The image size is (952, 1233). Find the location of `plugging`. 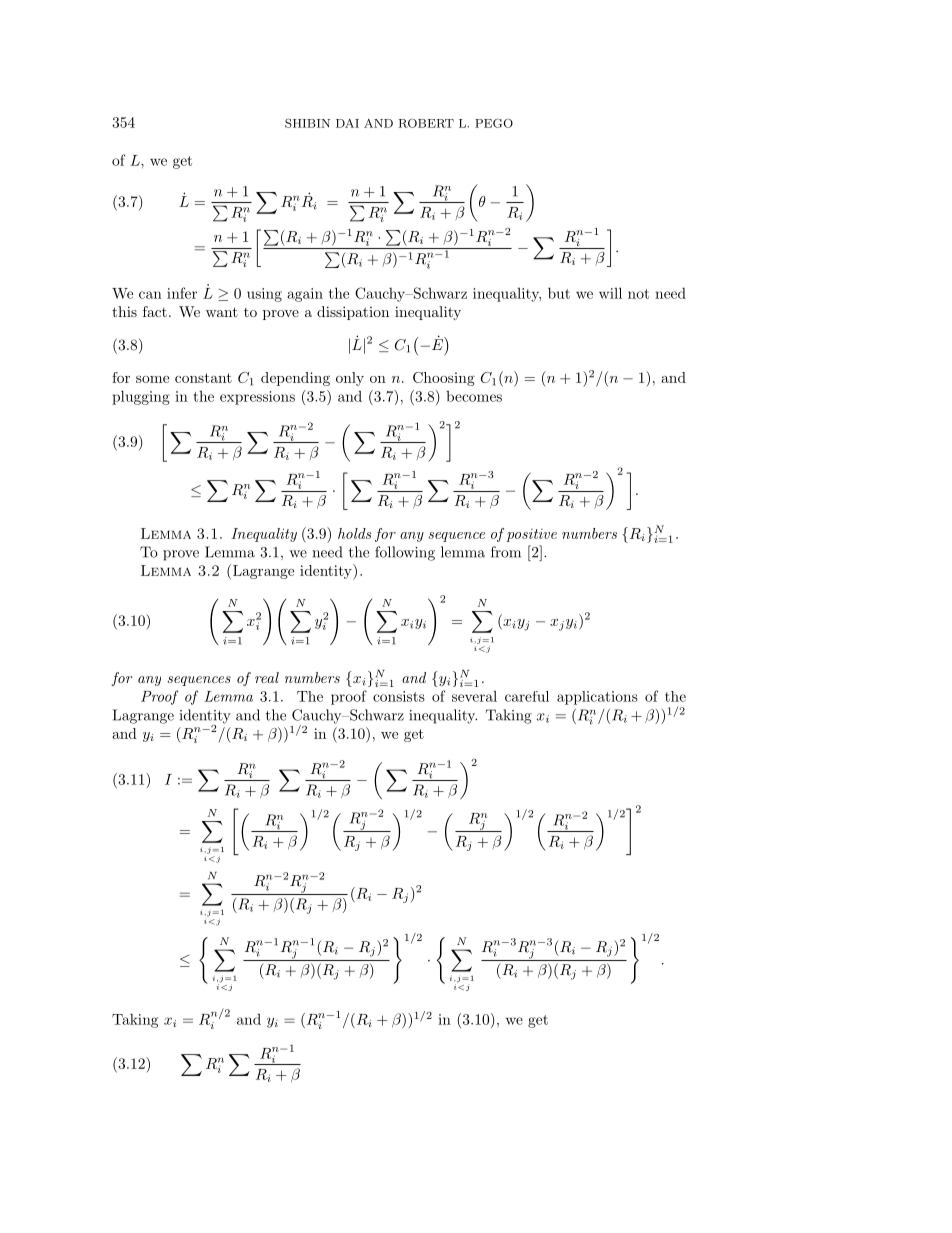

plugging is located at coordinates (141, 397).
